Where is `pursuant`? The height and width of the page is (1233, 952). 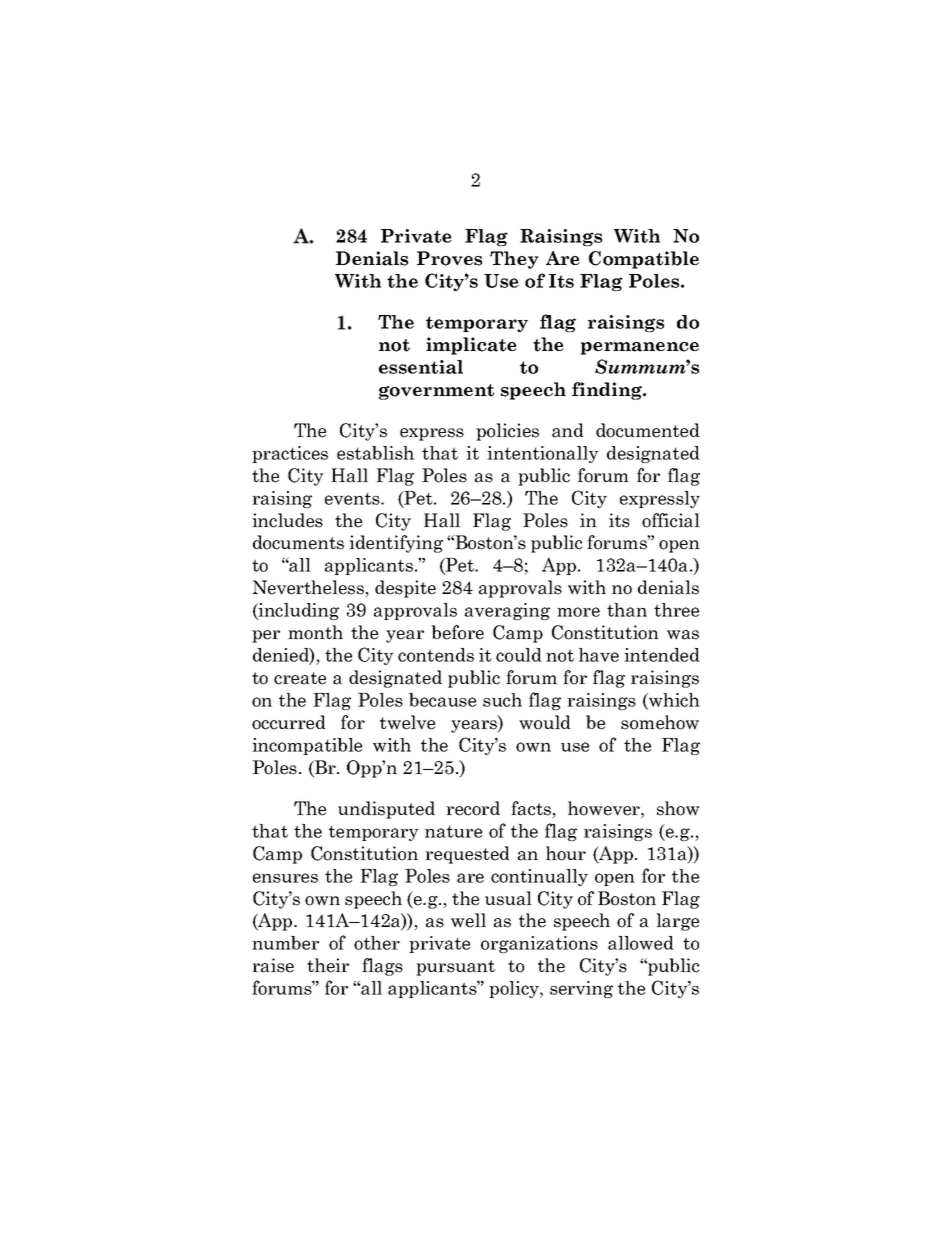 pursuant is located at coordinates (455, 968).
